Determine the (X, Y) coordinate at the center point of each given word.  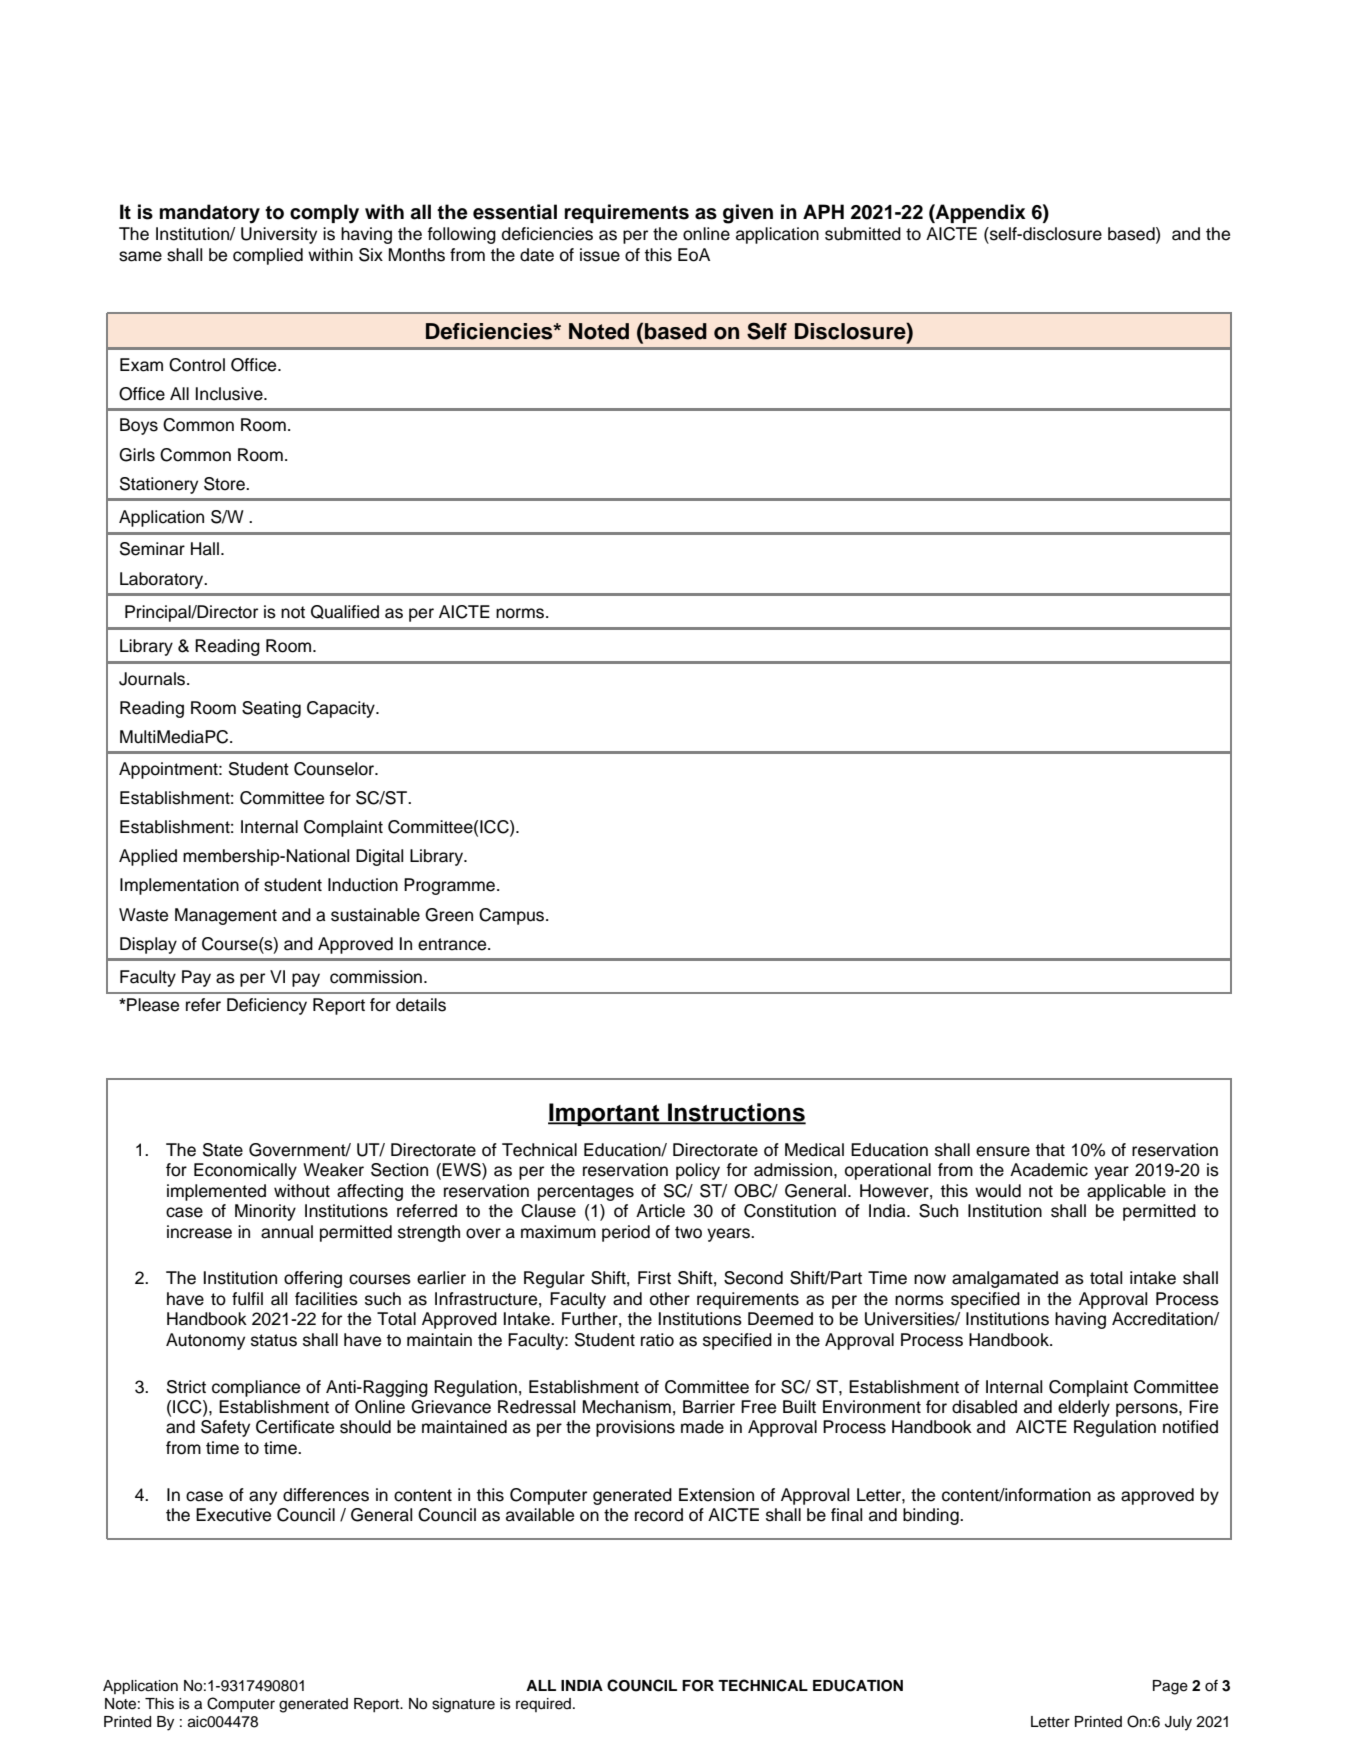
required (545, 1705)
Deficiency (267, 1006)
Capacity (342, 709)
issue (600, 255)
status (274, 1340)
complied (268, 256)
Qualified (345, 612)
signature (463, 1705)
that (1050, 1150)
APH (823, 211)
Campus (513, 916)
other (670, 1299)
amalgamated (1005, 1279)
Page (1170, 1687)
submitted (863, 234)
